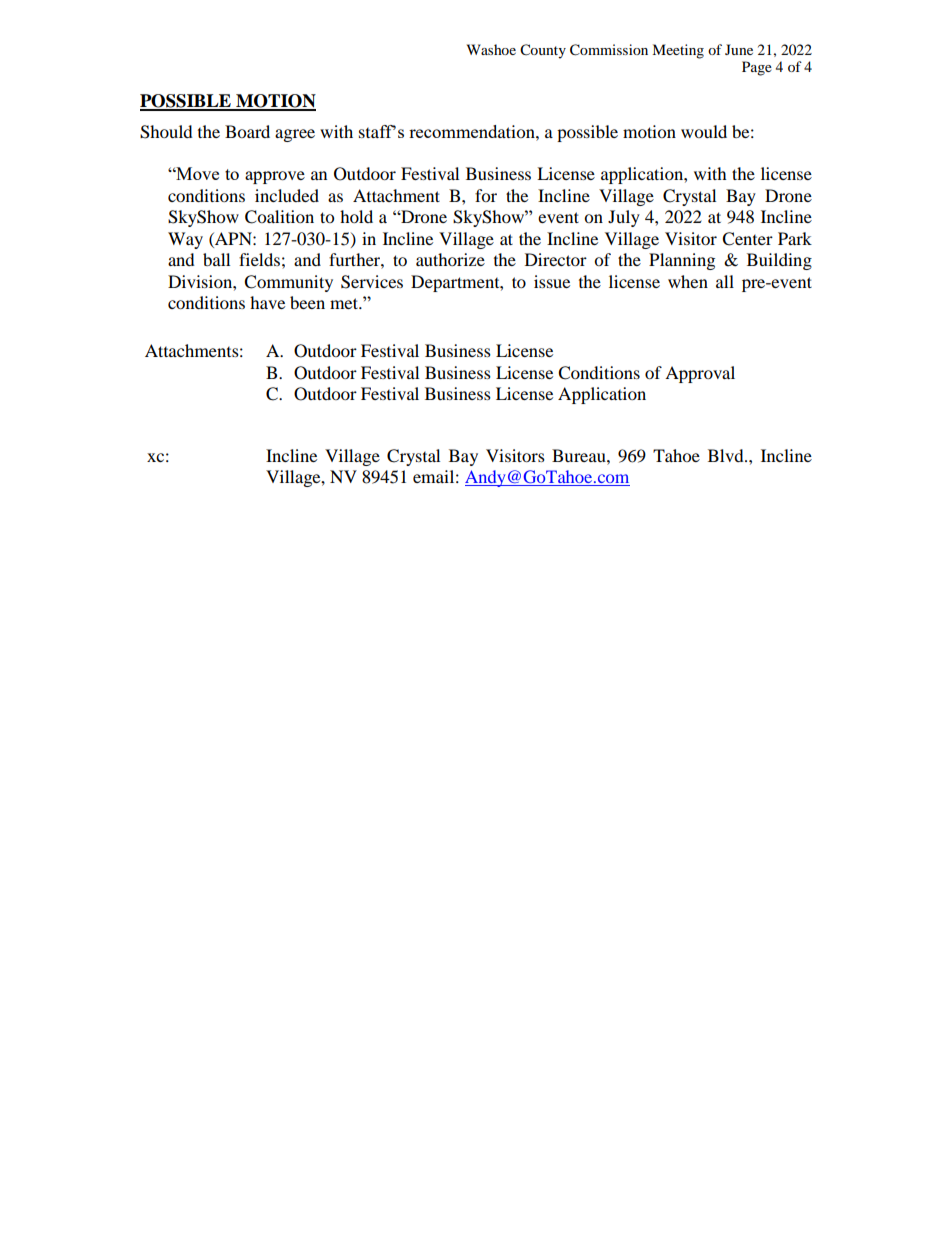 Image resolution: width=952 pixels, height=1233 pixels. What do you see at coordinates (727, 455) in the screenshot?
I see `Blvd` at bounding box center [727, 455].
